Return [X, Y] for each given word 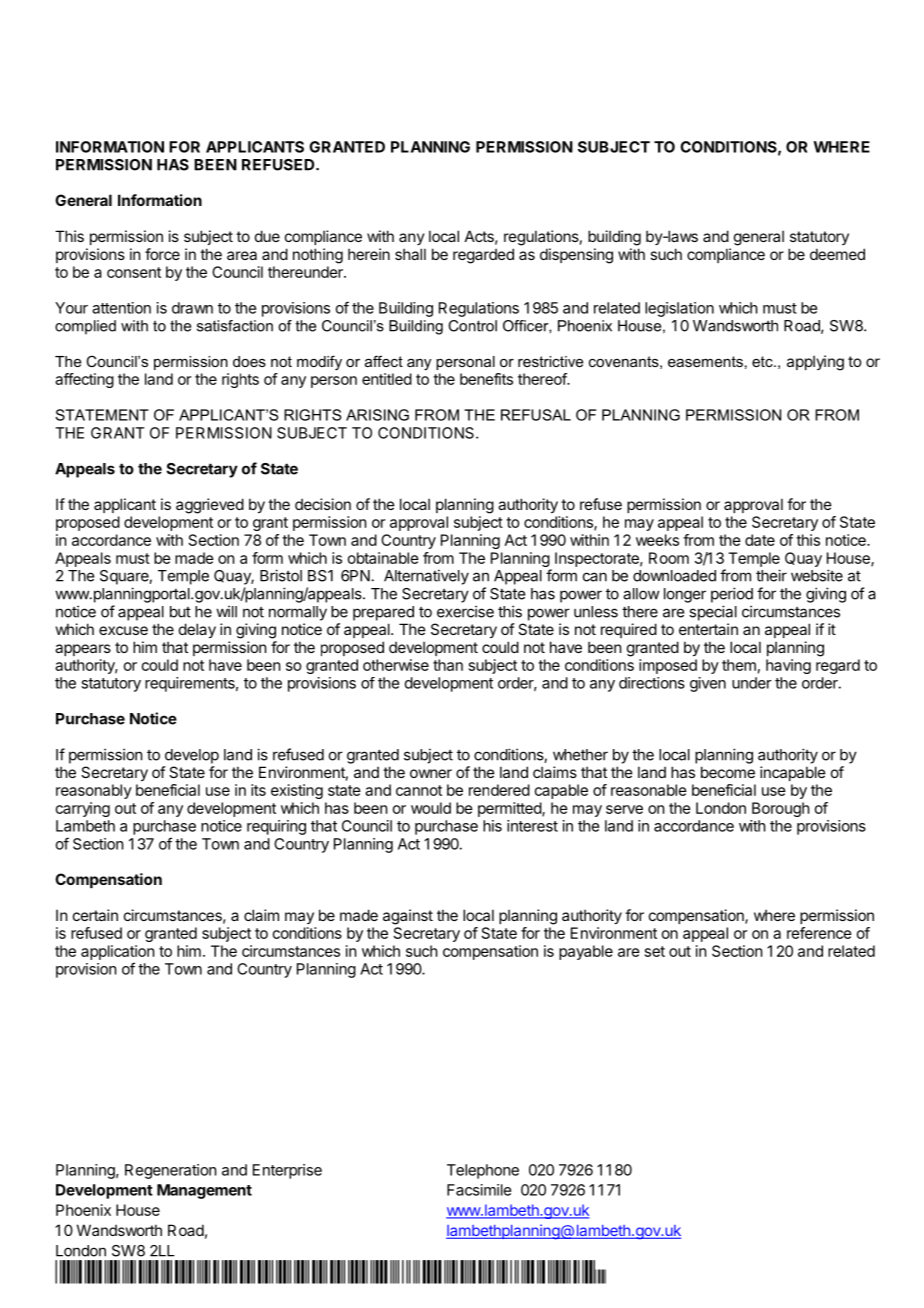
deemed [837, 254]
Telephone [483, 1171]
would [431, 808]
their [771, 575]
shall [410, 254]
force [162, 254]
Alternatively [426, 577]
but [180, 612]
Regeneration [170, 1171]
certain [95, 915]
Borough [781, 809]
